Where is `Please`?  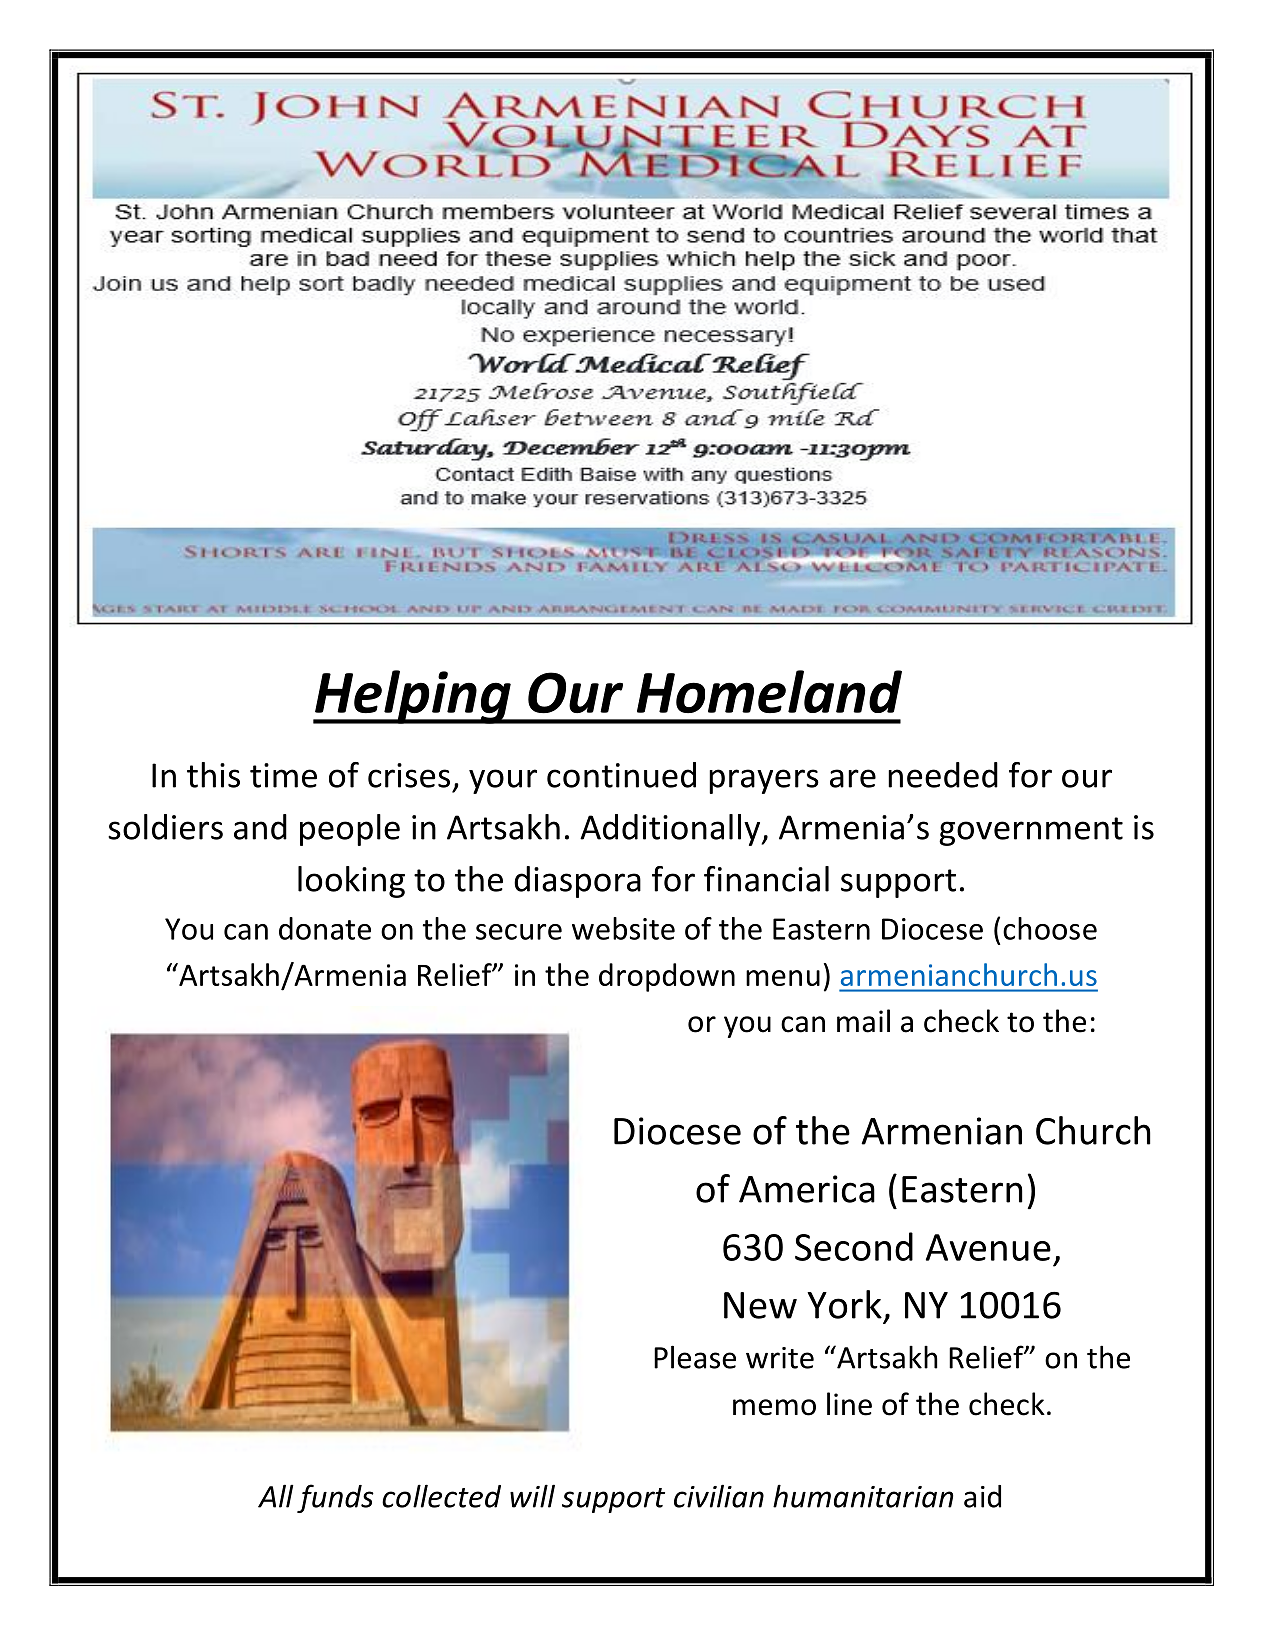 Please is located at coordinates (695, 1357).
